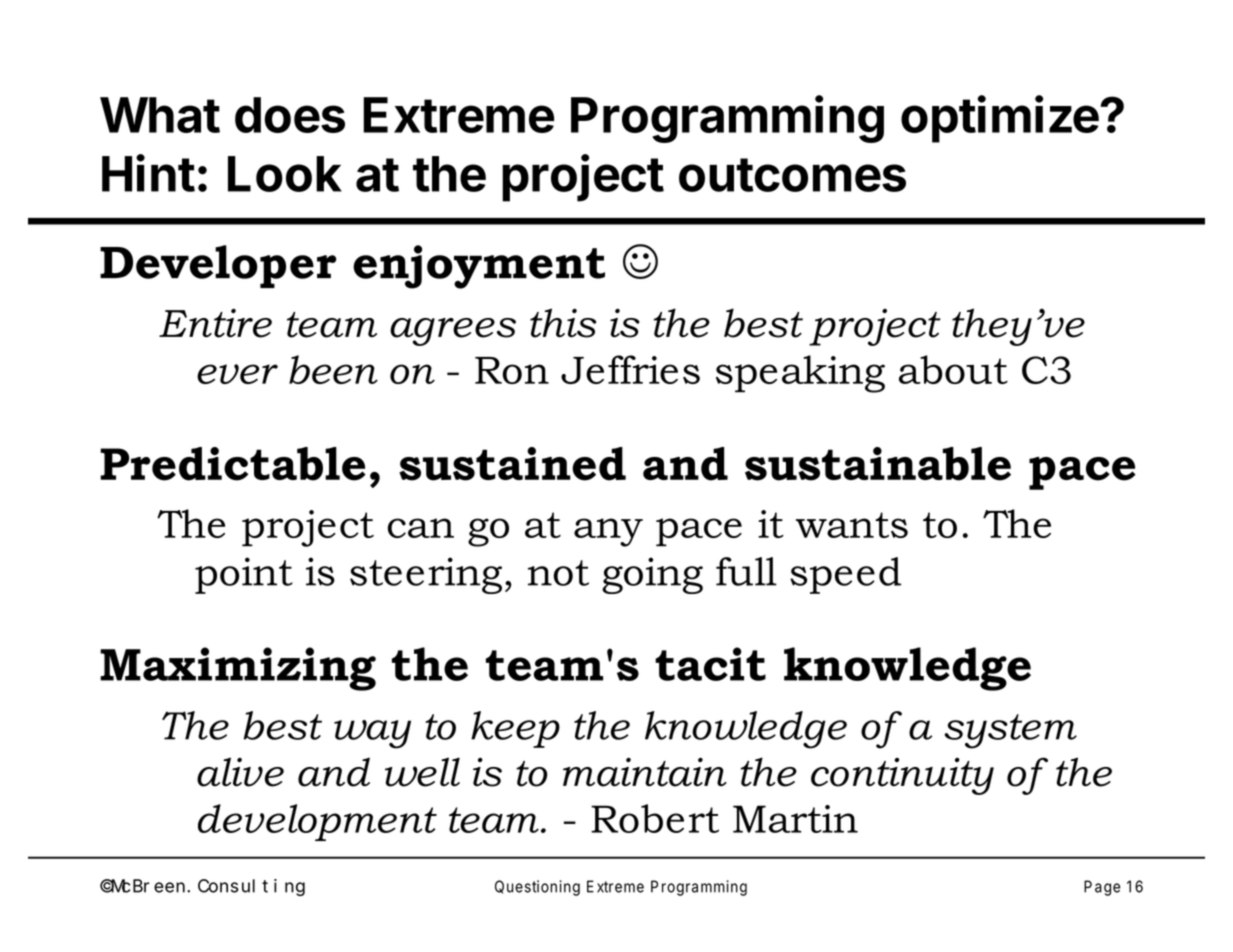 This screenshot has height=952, width=1233. Describe the element at coordinates (317, 822) in the screenshot. I see `development` at that location.
